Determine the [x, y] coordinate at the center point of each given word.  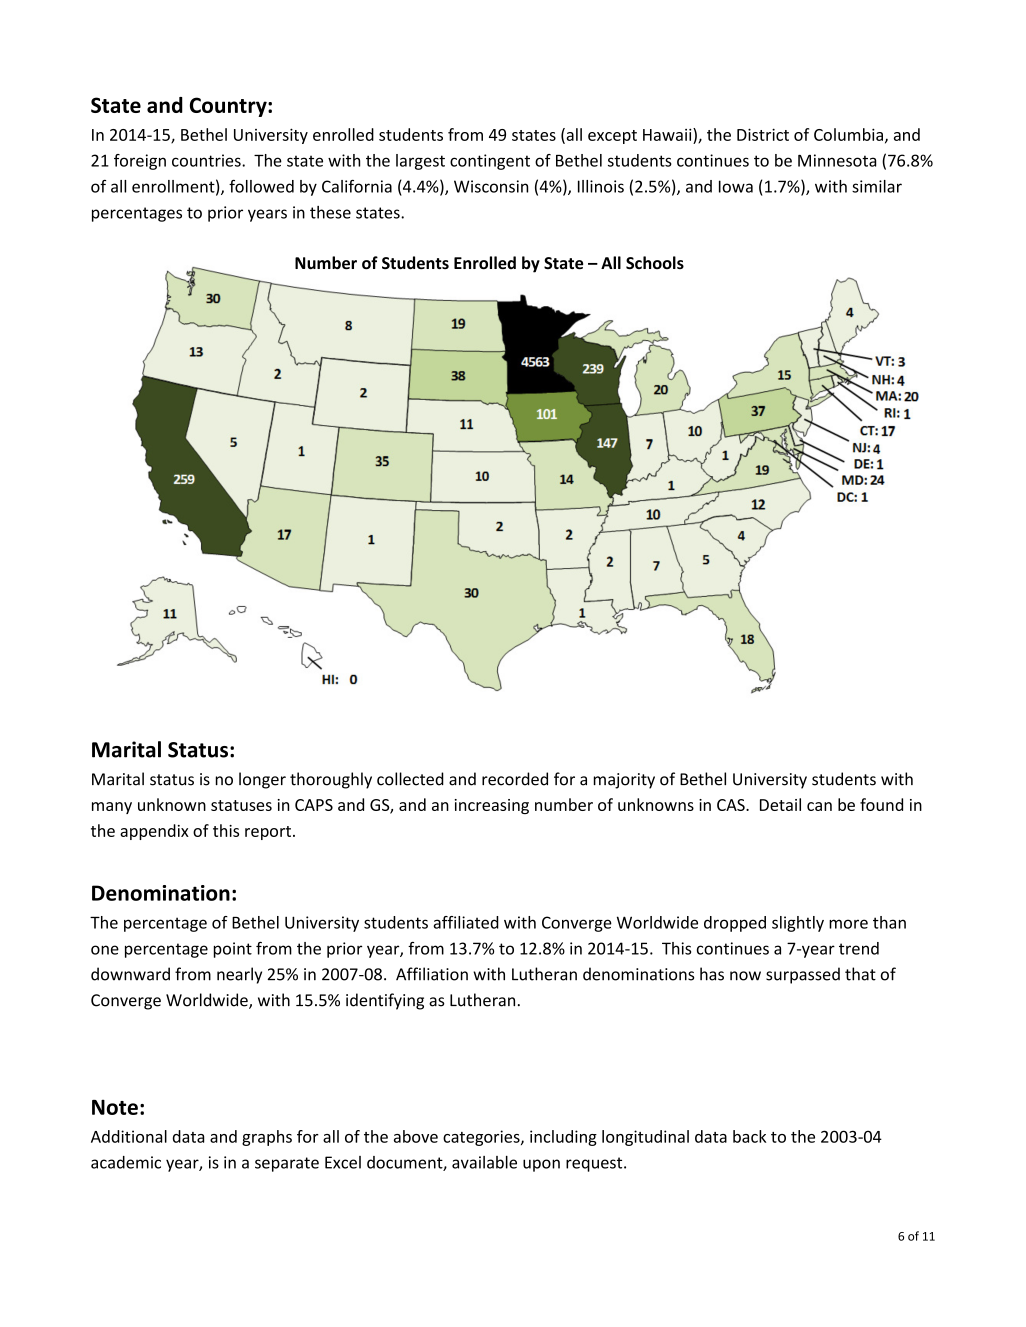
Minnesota [837, 160]
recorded [515, 779]
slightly [798, 924]
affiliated [466, 922]
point [233, 950]
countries [207, 160]
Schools [655, 263]
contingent [490, 162]
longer [262, 780]
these [330, 212]
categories [482, 1138]
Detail [780, 804]
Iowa [736, 186]
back [749, 1136]
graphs [267, 1138]
